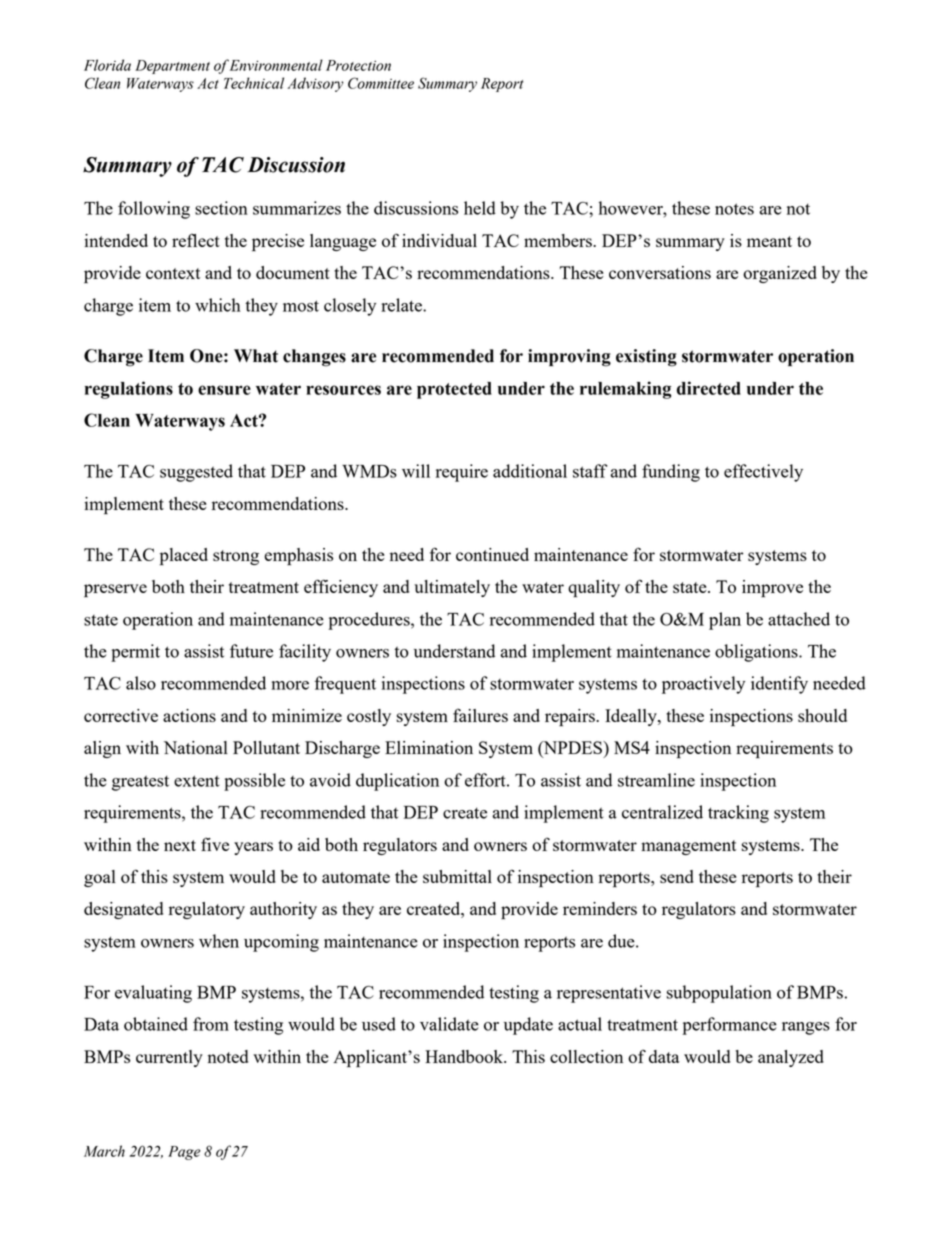 The image size is (952, 1233). Describe the element at coordinates (791, 1058) in the screenshot. I see `analyzed` at that location.
